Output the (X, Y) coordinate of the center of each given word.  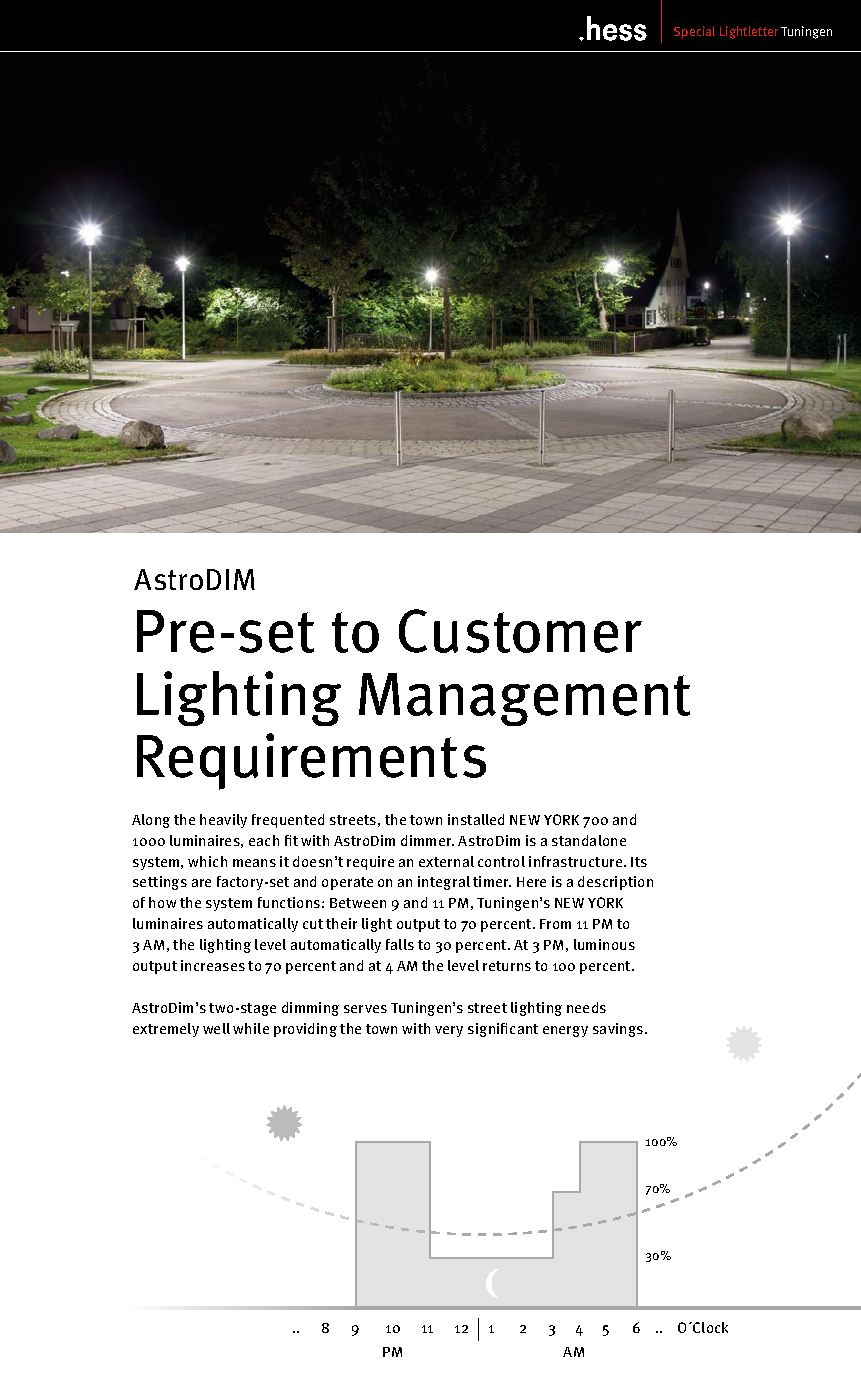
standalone (589, 840)
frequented (288, 821)
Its (639, 862)
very (449, 1031)
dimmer (427, 840)
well (216, 1028)
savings (619, 1030)
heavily (223, 821)
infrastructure (577, 861)
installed (476, 819)
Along (151, 821)
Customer (520, 631)
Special (694, 32)
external (446, 861)
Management (524, 699)
